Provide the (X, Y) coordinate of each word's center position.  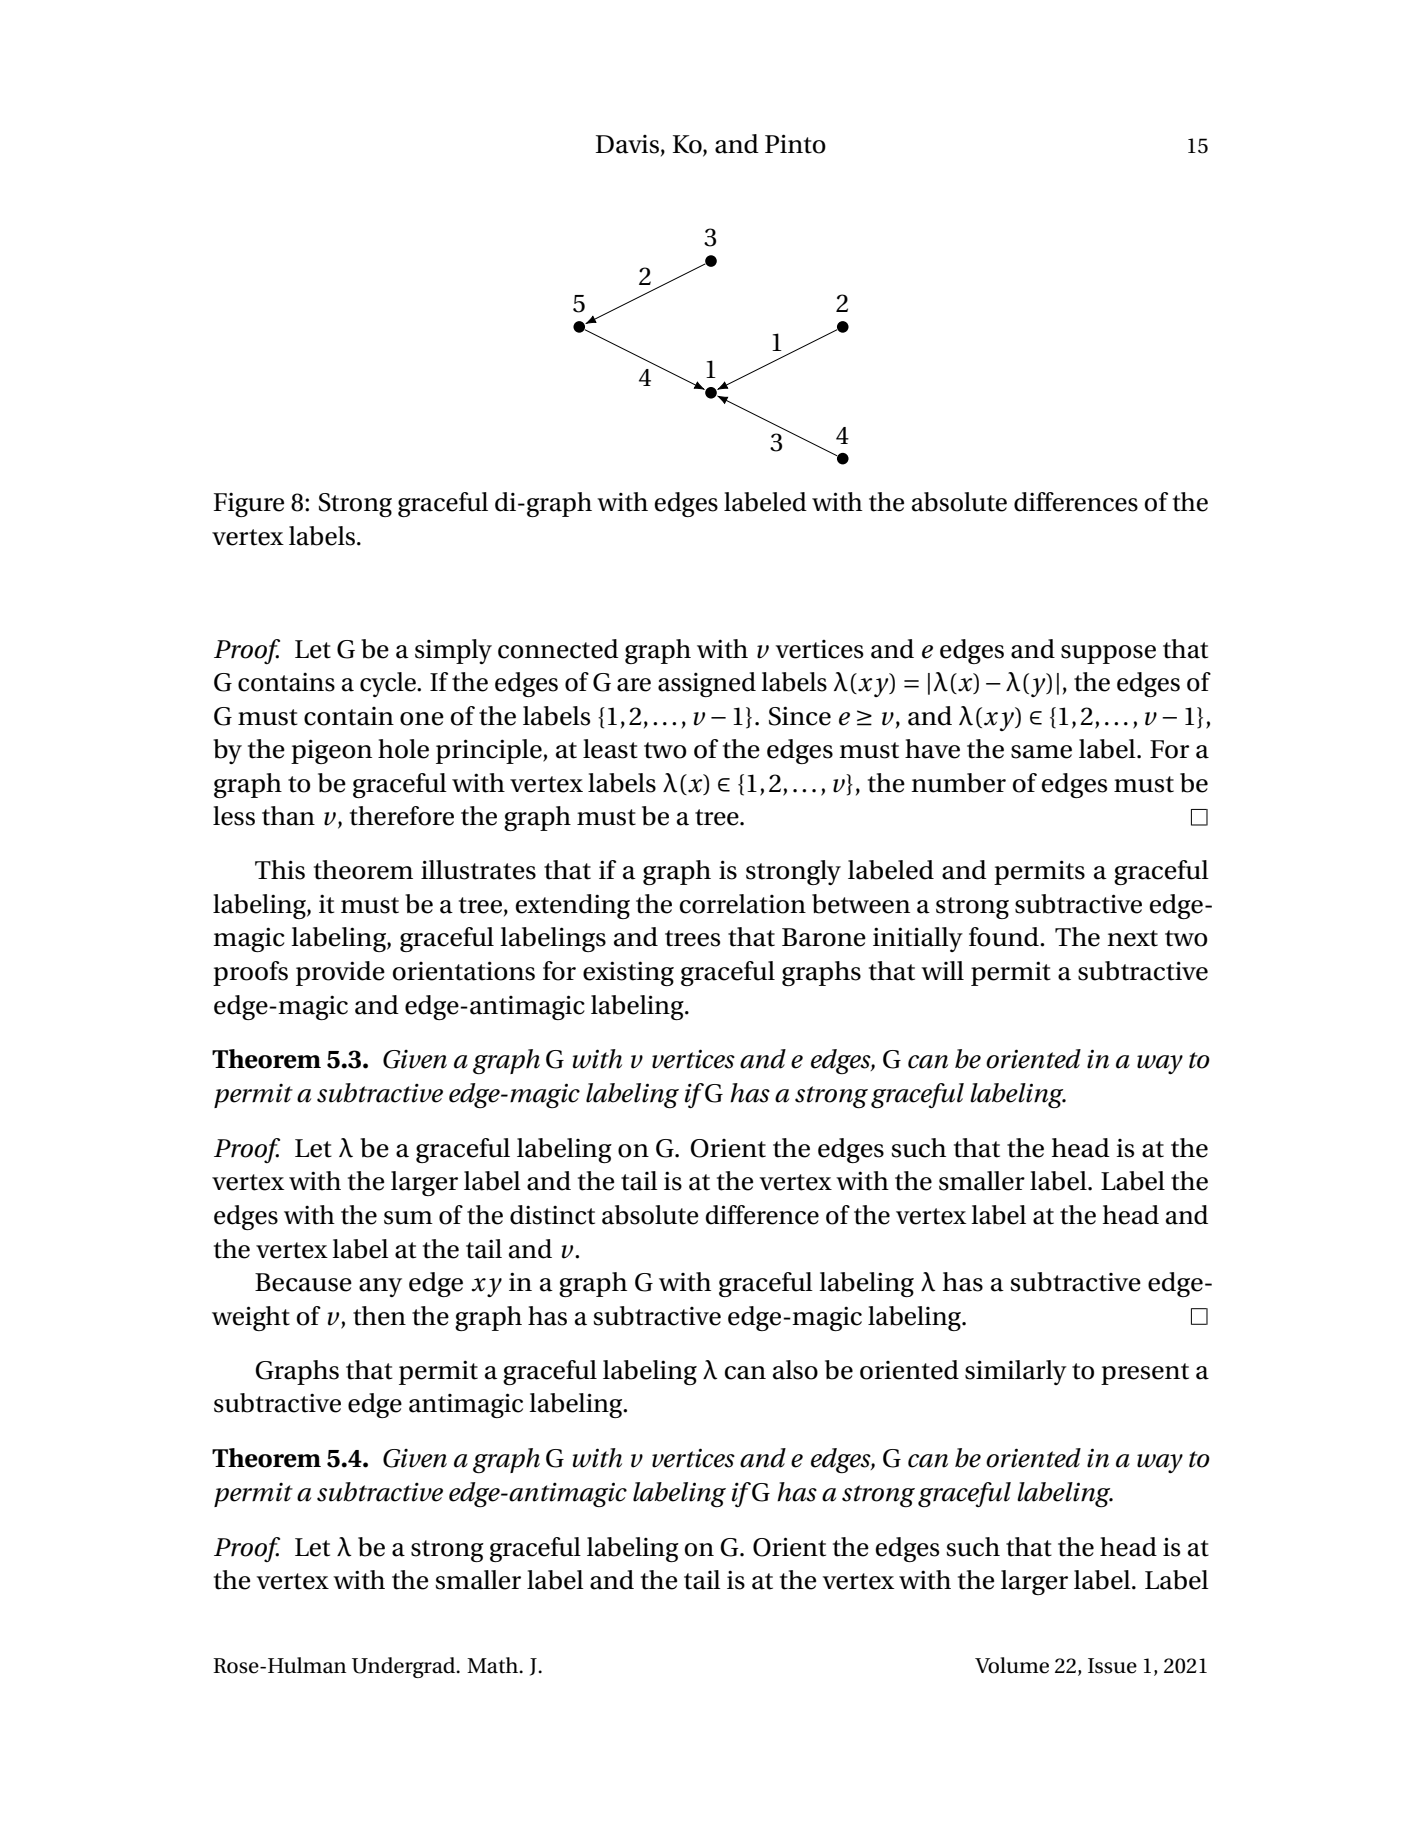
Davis (627, 144)
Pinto (795, 144)
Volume (1012, 1665)
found (1005, 937)
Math (494, 1665)
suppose (1108, 654)
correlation (743, 904)
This (280, 870)
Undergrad (405, 1667)
